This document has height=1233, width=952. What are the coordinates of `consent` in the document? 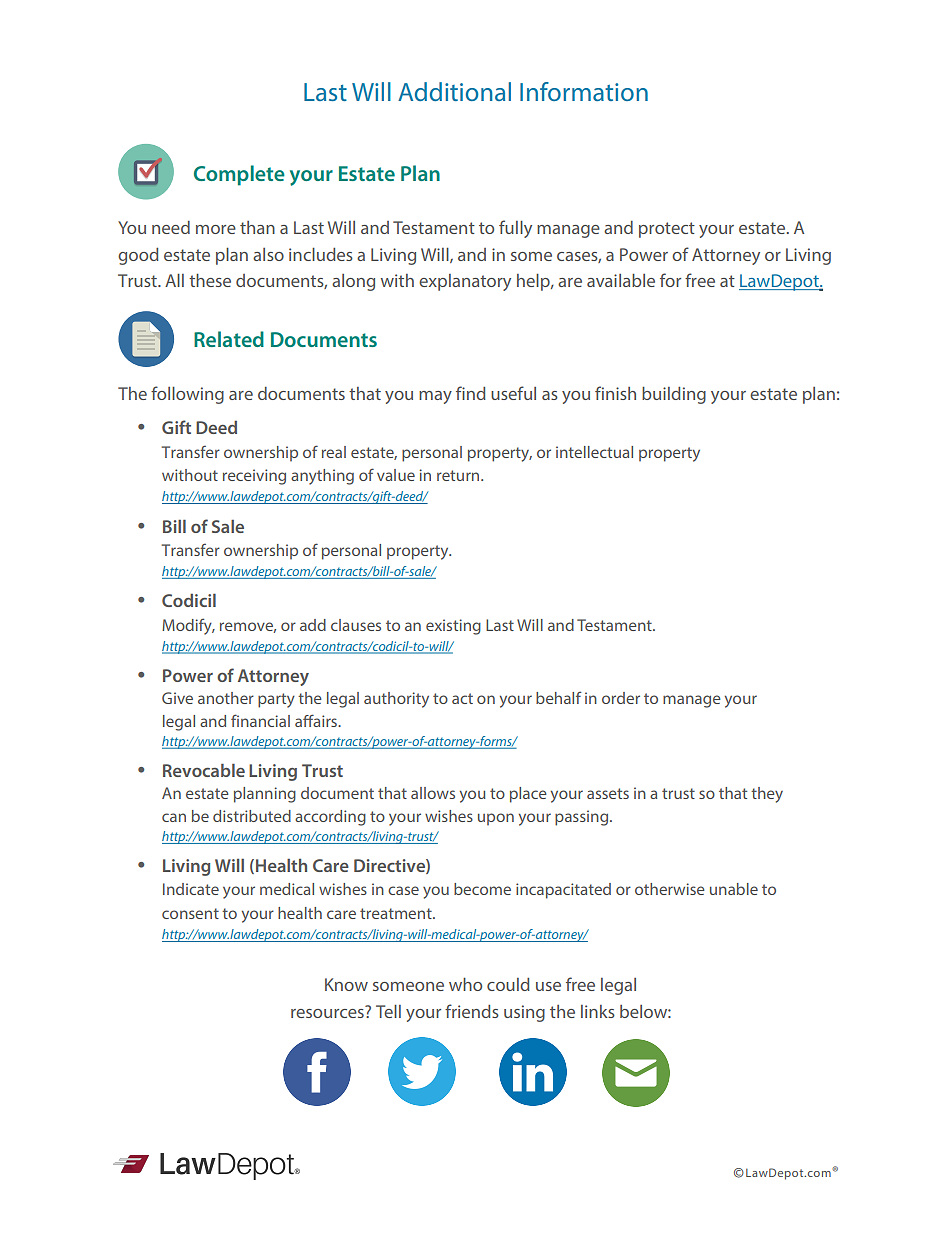 It's located at (190, 913).
